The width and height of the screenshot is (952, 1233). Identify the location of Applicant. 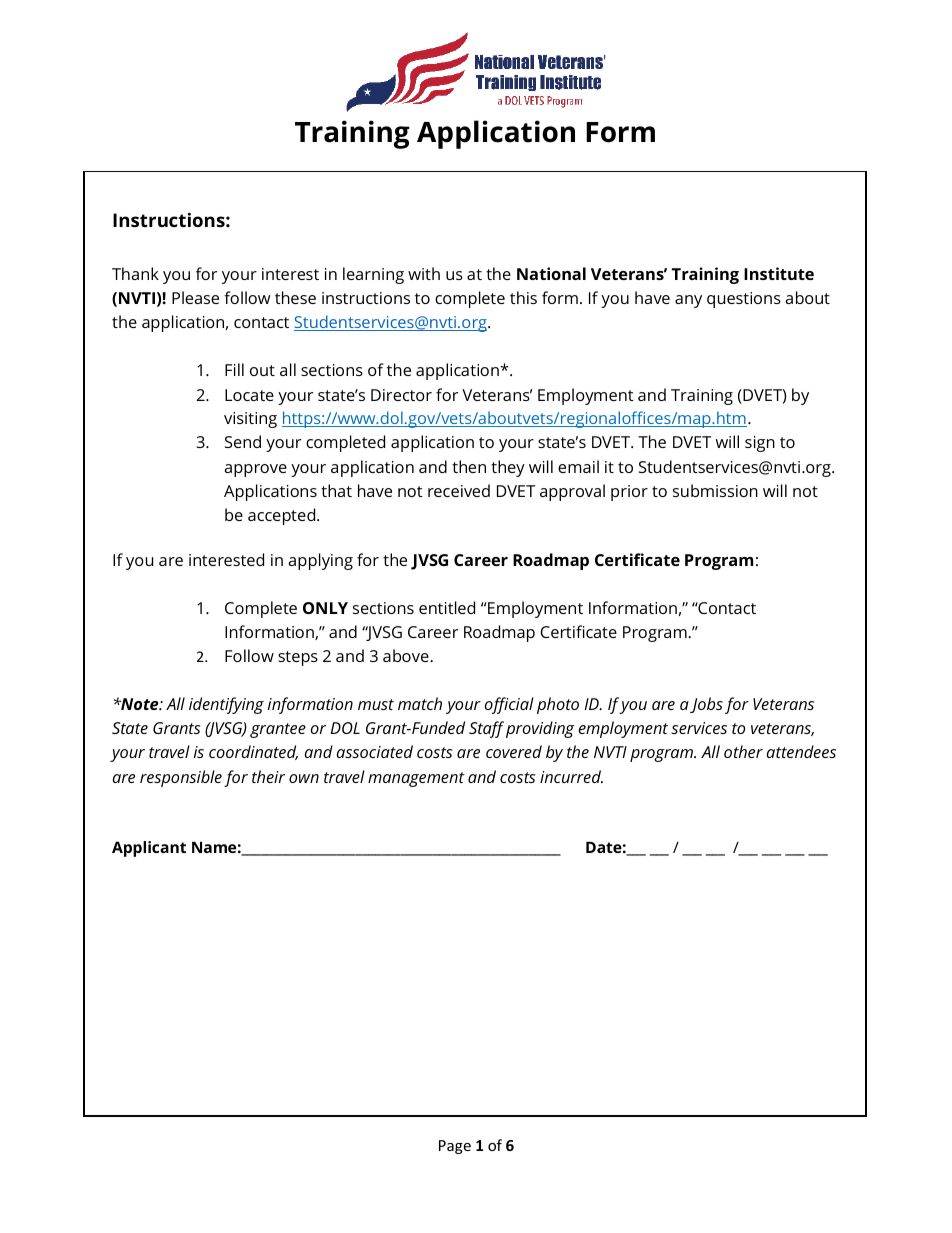
(149, 849).
